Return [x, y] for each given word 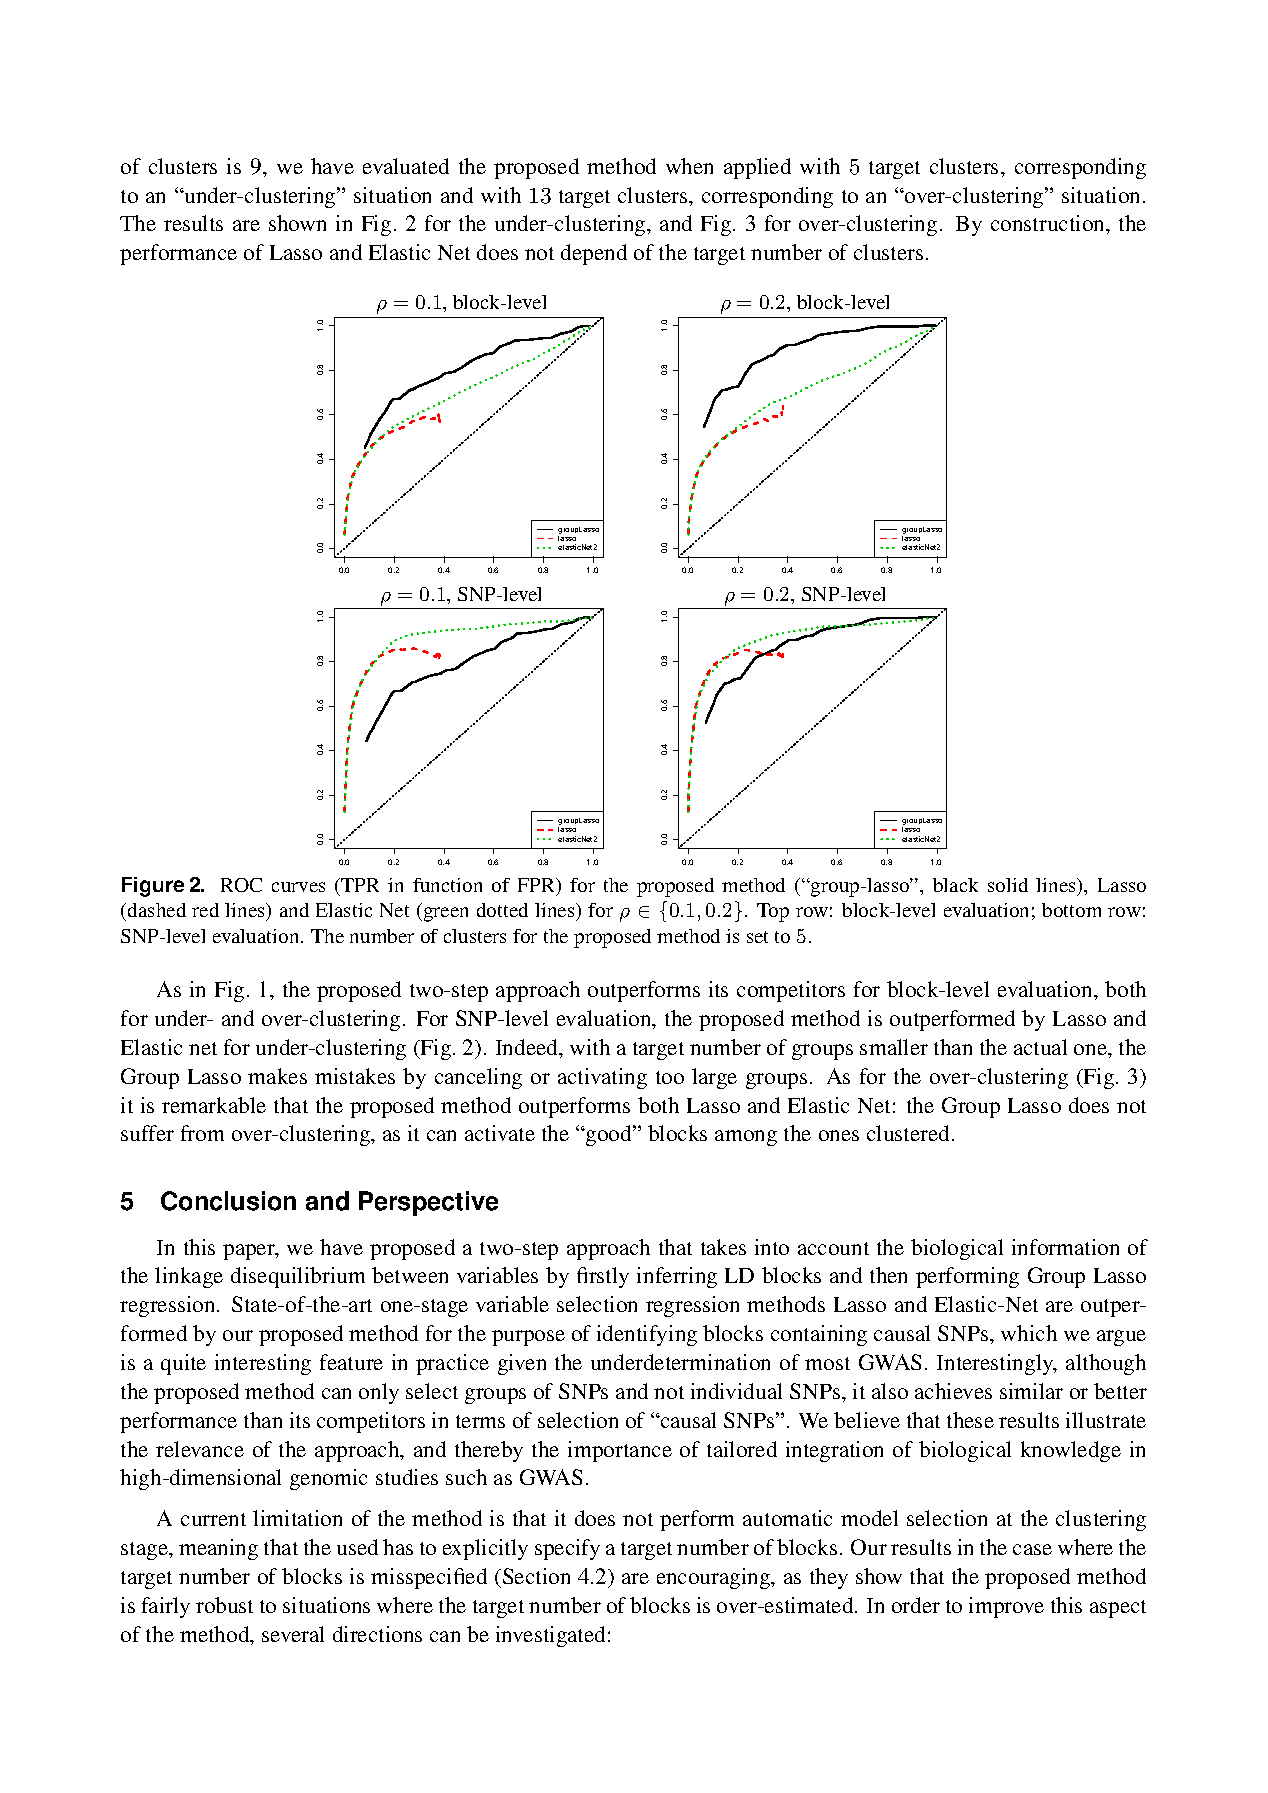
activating [602, 1078]
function [447, 885]
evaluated [406, 166]
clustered [910, 1133]
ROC [241, 885]
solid [1008, 885]
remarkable [214, 1105]
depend [594, 254]
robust [224, 1605]
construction [1049, 223]
